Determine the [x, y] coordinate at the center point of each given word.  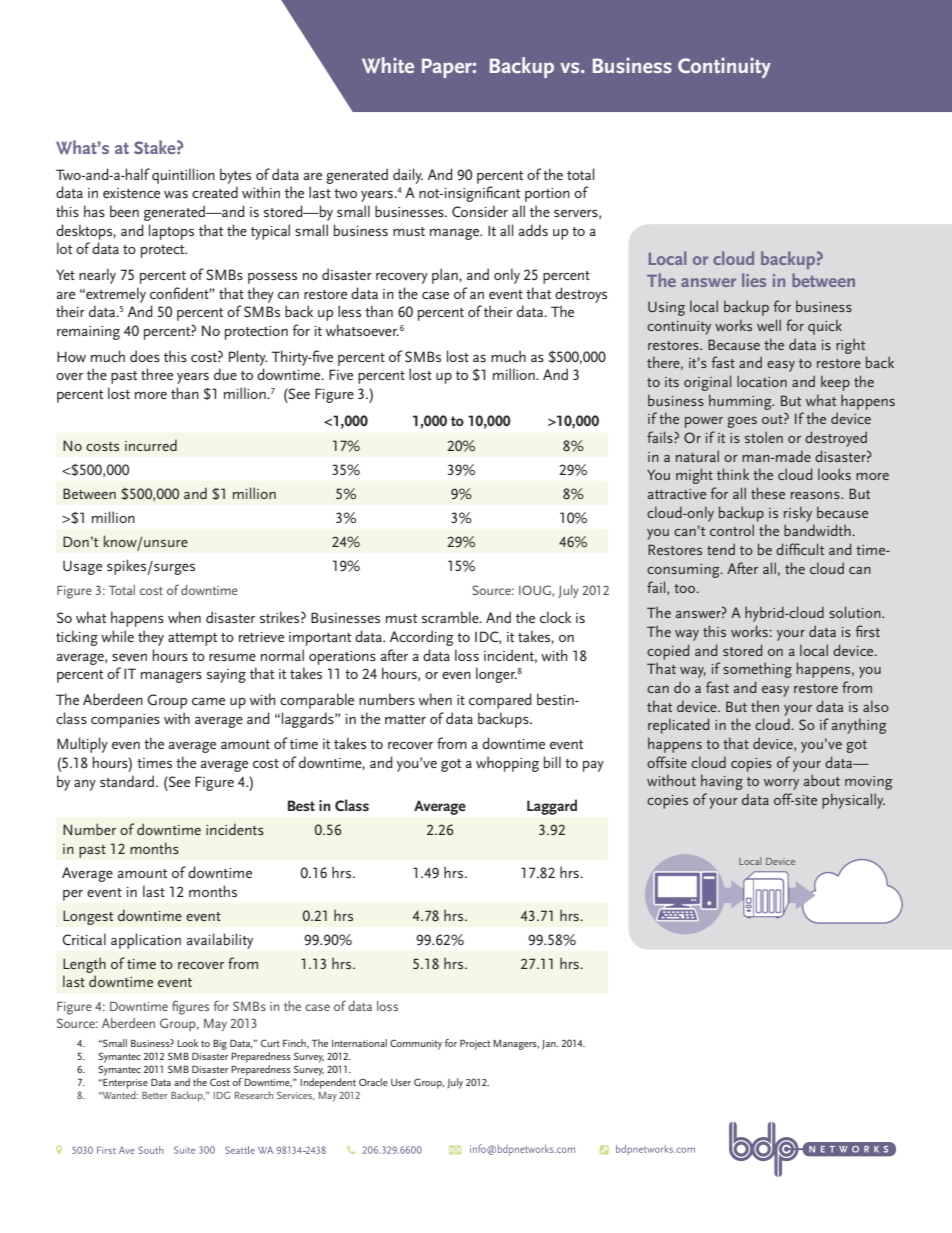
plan [445, 276]
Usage [82, 567]
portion [547, 195]
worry [781, 784]
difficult [800, 549]
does [145, 356]
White [388, 65]
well [769, 325]
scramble [451, 617]
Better [155, 1095]
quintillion [183, 176]
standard [128, 781]
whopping [507, 764]
